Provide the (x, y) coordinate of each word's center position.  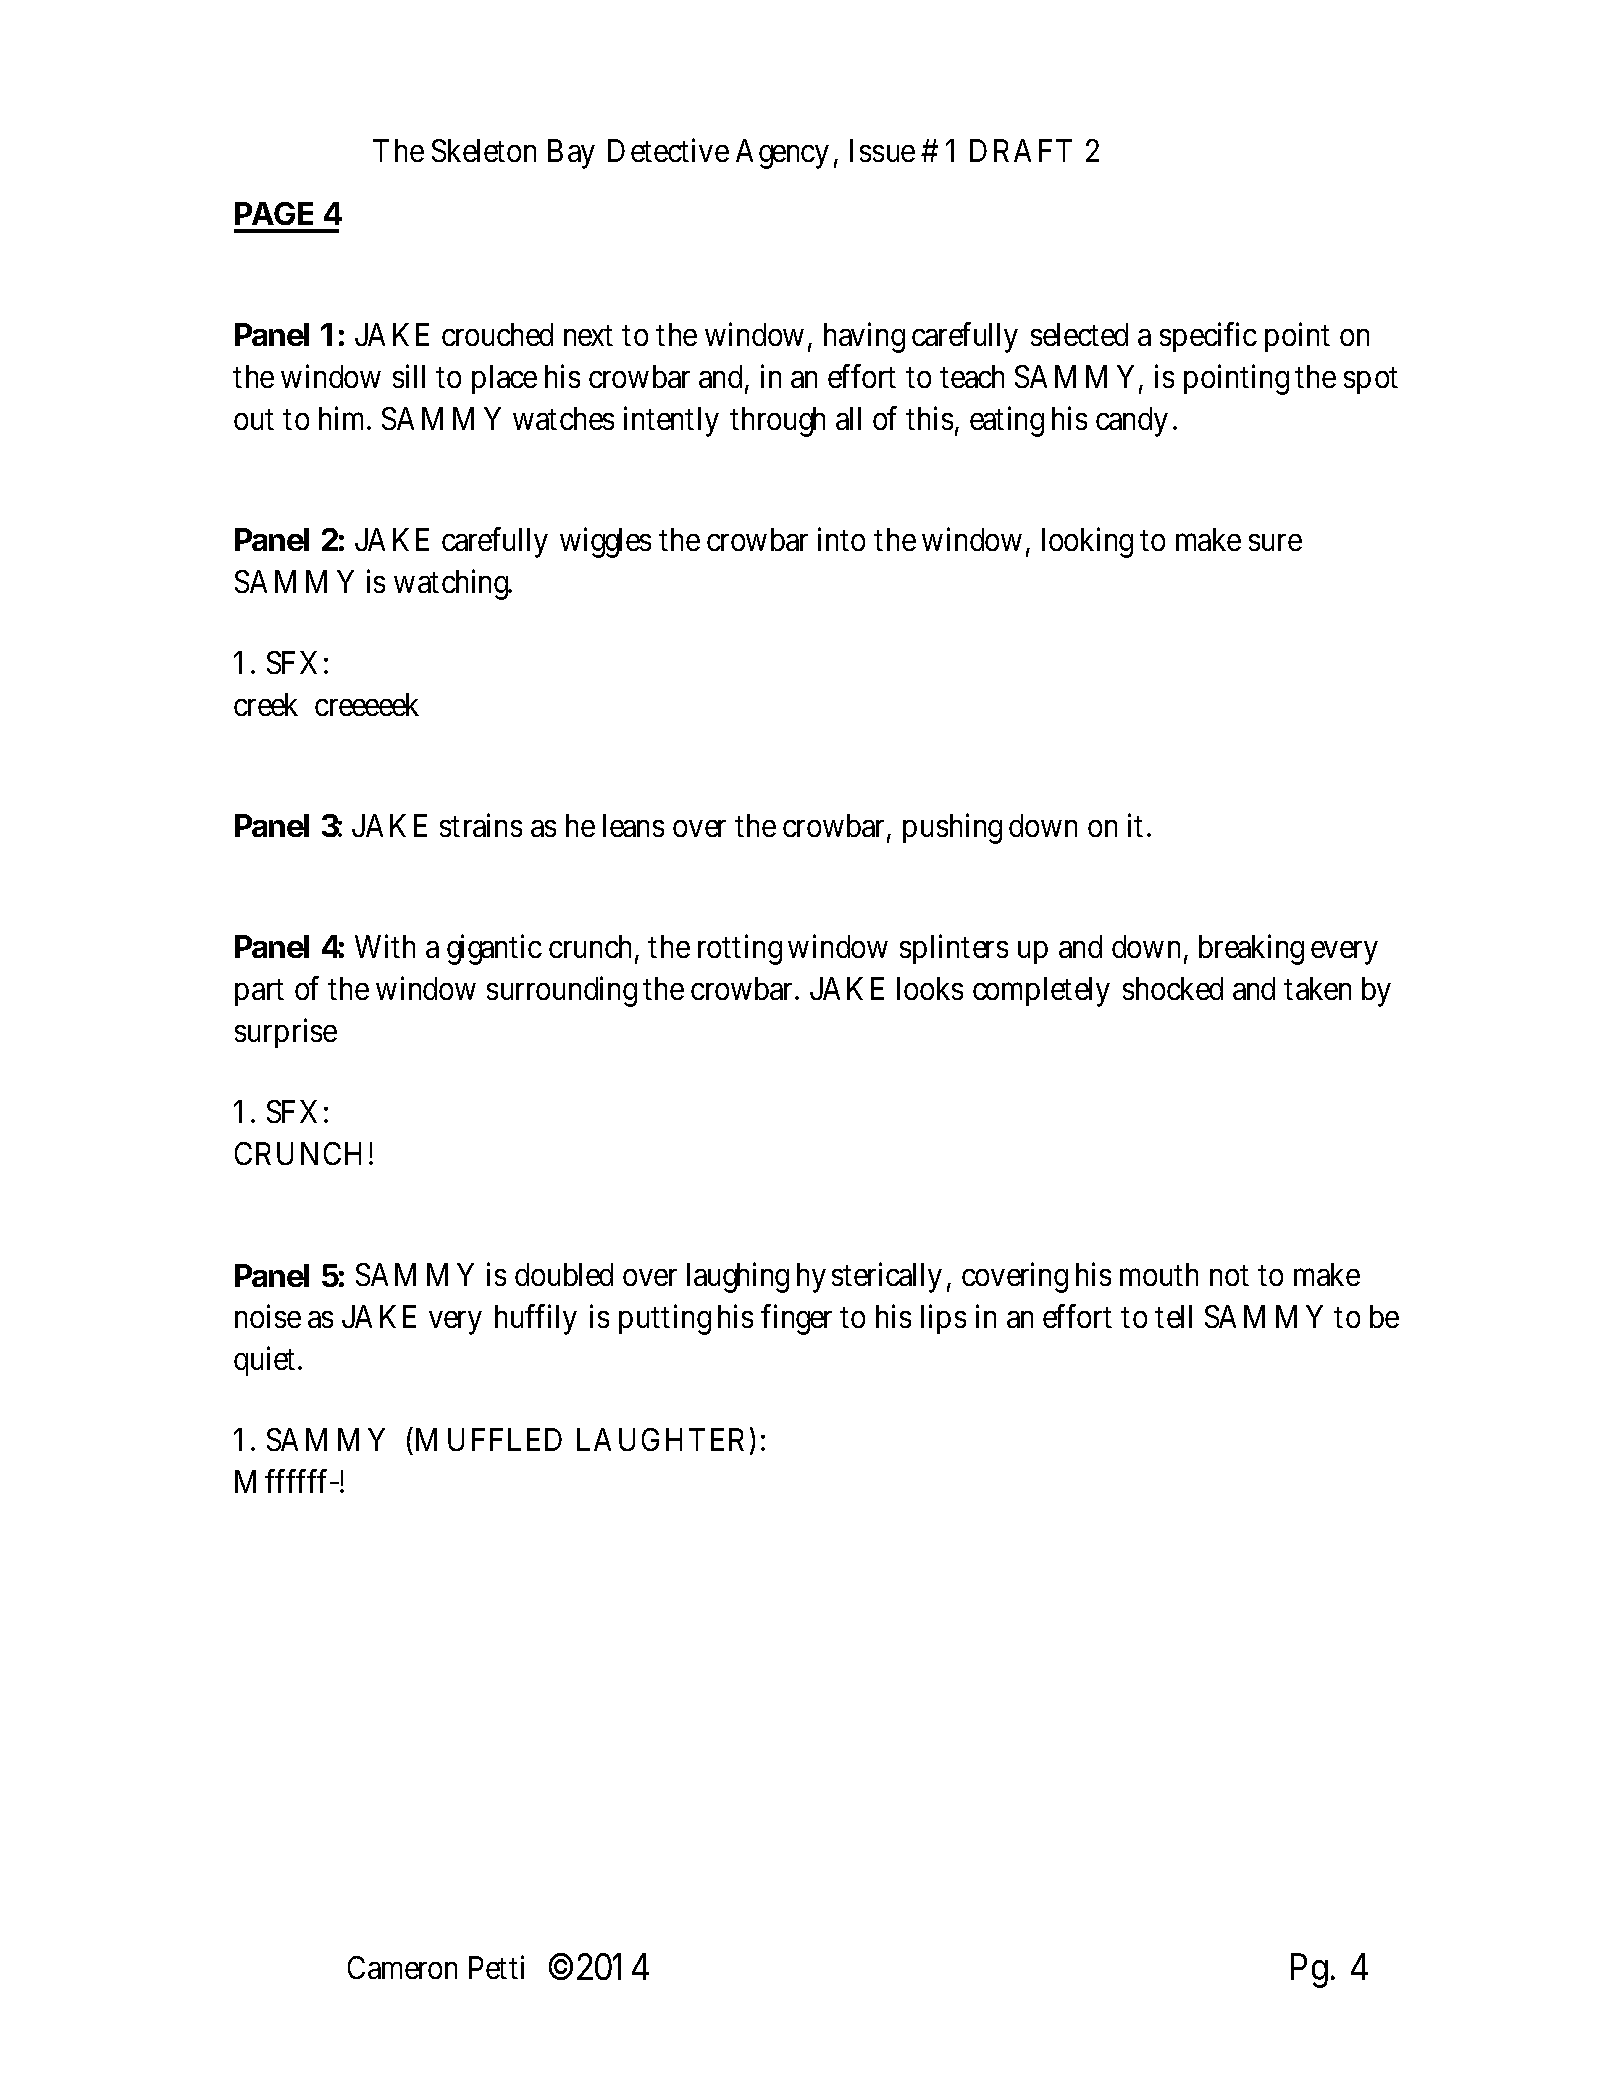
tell (1173, 1316)
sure (1275, 542)
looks (930, 988)
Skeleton (484, 150)
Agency (782, 154)
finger (796, 1319)
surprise (286, 1033)
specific (1208, 337)
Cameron (402, 1967)
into (841, 539)
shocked (1173, 988)
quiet (264, 1361)
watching (452, 584)
